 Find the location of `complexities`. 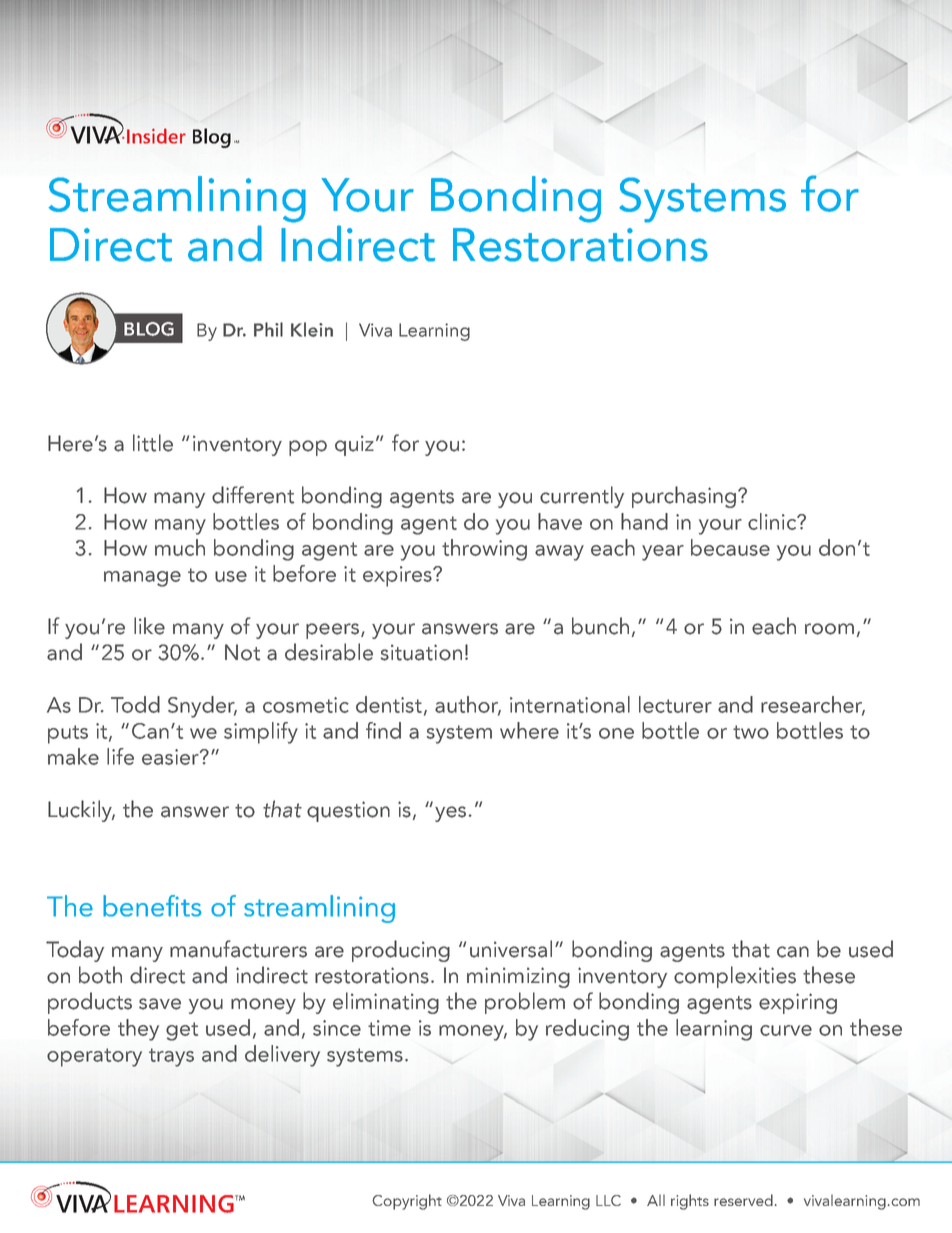

complexities is located at coordinates (735, 977).
